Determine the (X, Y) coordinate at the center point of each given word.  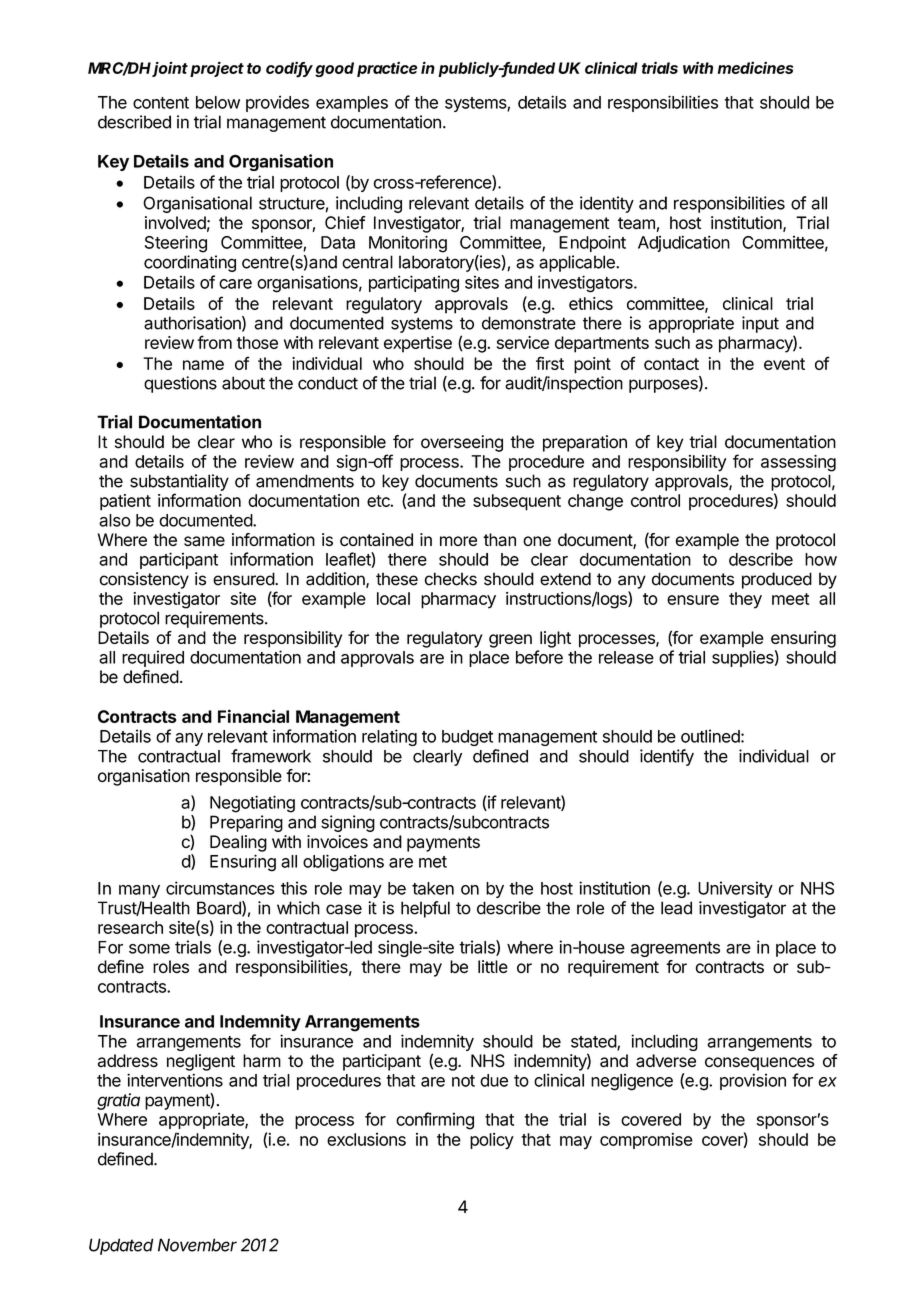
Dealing (238, 843)
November (197, 1245)
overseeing (462, 443)
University (735, 889)
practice (387, 69)
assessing (798, 463)
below (218, 102)
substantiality (179, 482)
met (433, 862)
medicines (755, 68)
